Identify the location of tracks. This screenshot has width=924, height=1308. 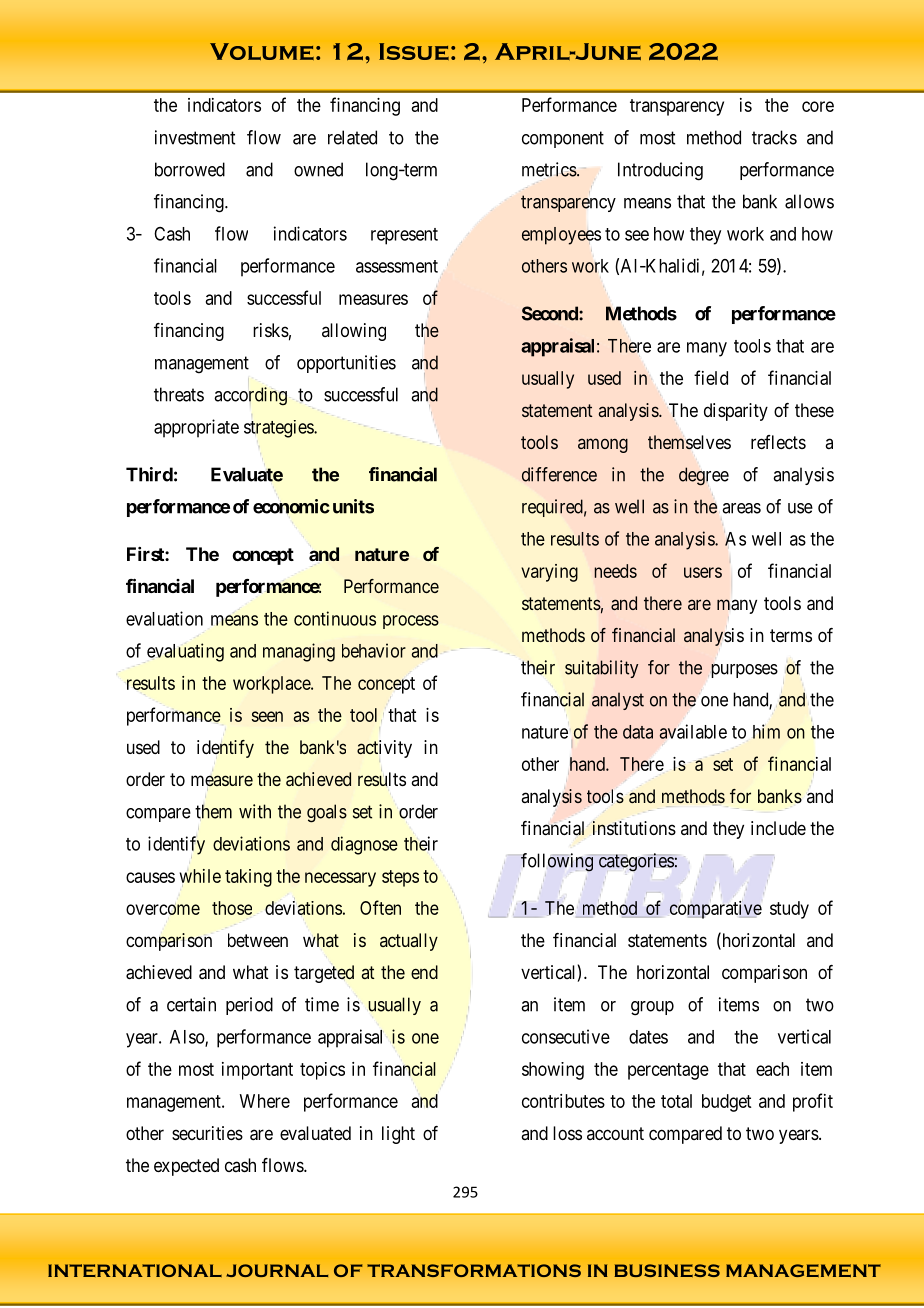
(774, 137).
